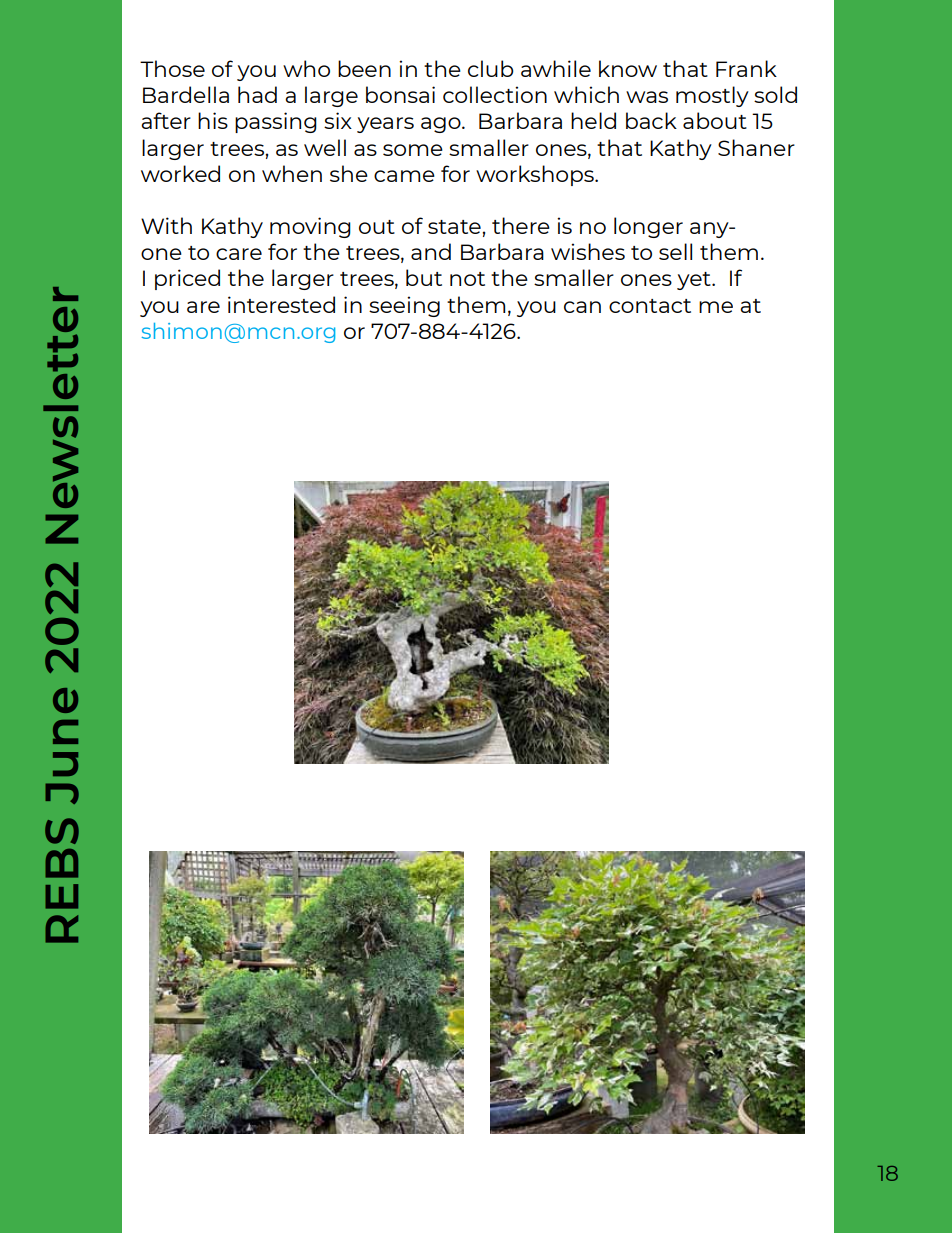 Image resolution: width=952 pixels, height=1233 pixels. Describe the element at coordinates (404, 306) in the image. I see `seeing` at that location.
